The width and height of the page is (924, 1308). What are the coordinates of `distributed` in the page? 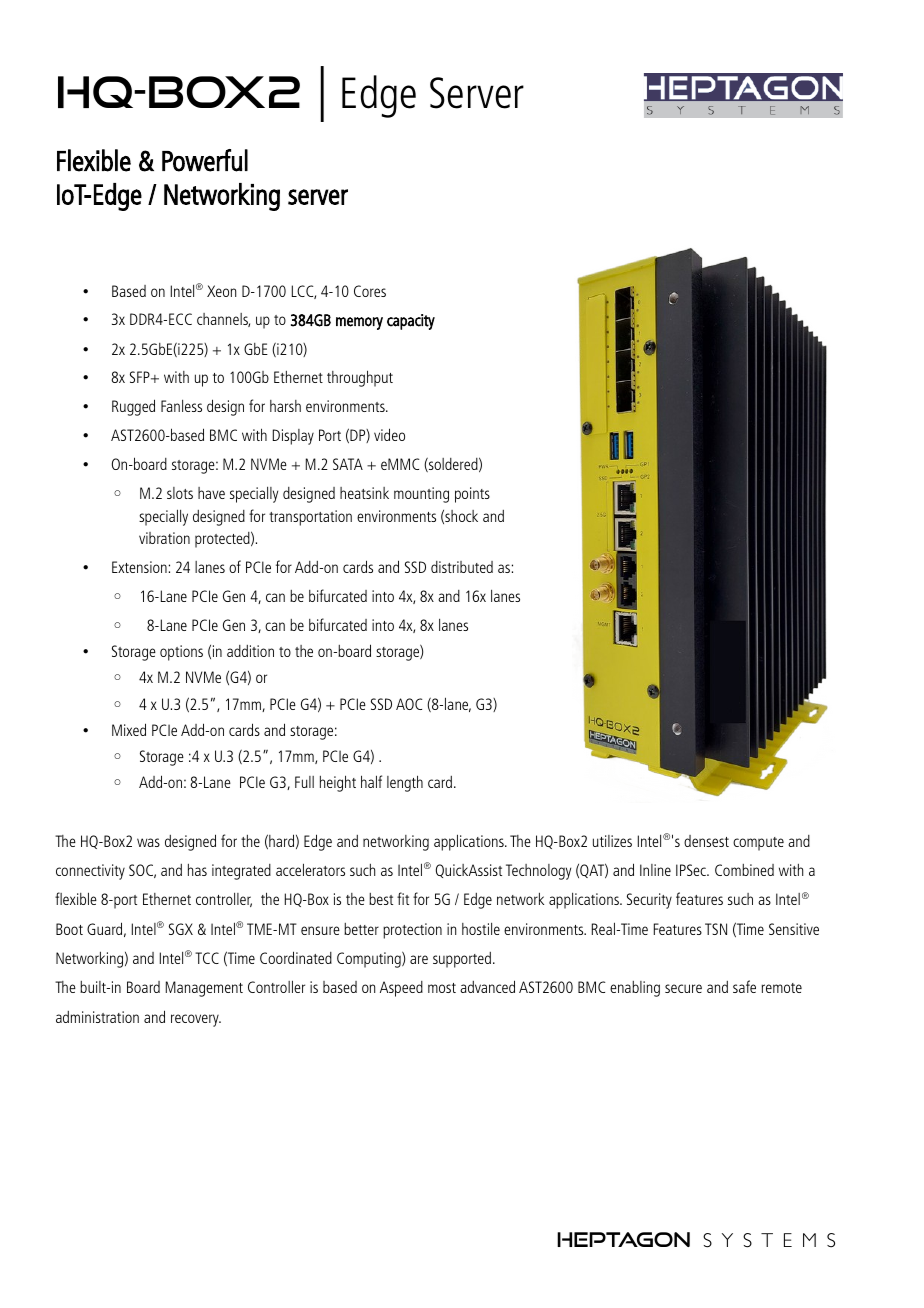 It's located at (462, 567).
